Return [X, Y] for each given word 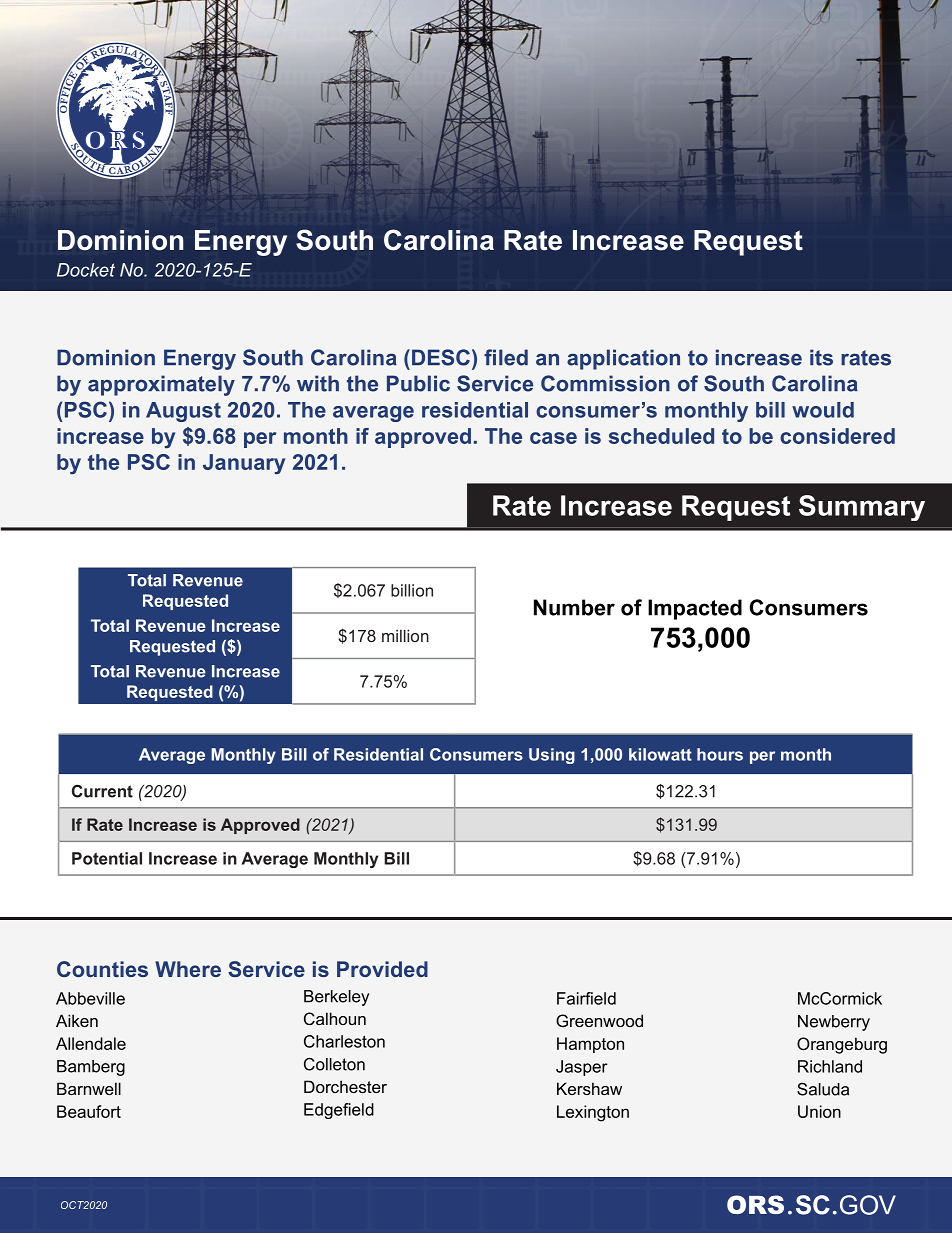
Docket [86, 270]
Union [819, 1111]
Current [102, 791]
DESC [441, 357]
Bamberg [91, 1068]
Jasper [582, 1068]
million [405, 635]
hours [720, 754]
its [821, 357]
